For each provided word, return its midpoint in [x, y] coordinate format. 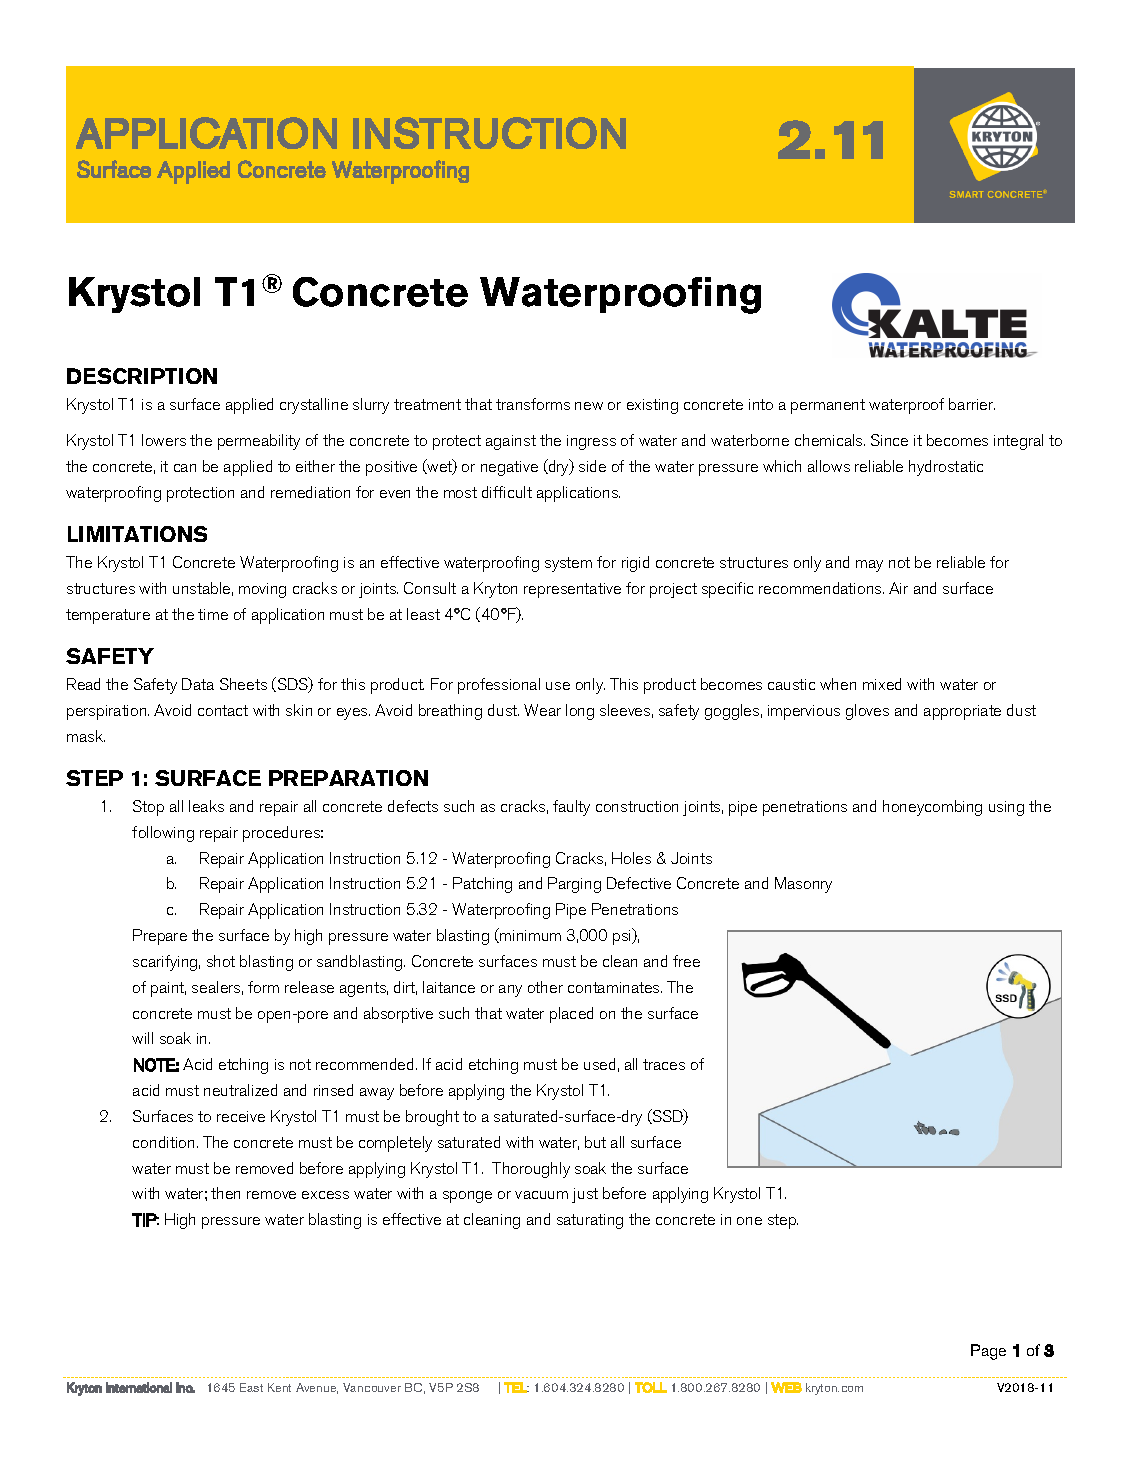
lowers [164, 440]
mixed [882, 684]
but [595, 1142]
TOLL [651, 1387]
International [139, 1387]
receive [241, 1116]
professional [499, 686]
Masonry [803, 885]
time [213, 614]
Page [988, 1352]
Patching [482, 885]
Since [889, 440]
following [163, 834]
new [589, 406]
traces [664, 1064]
